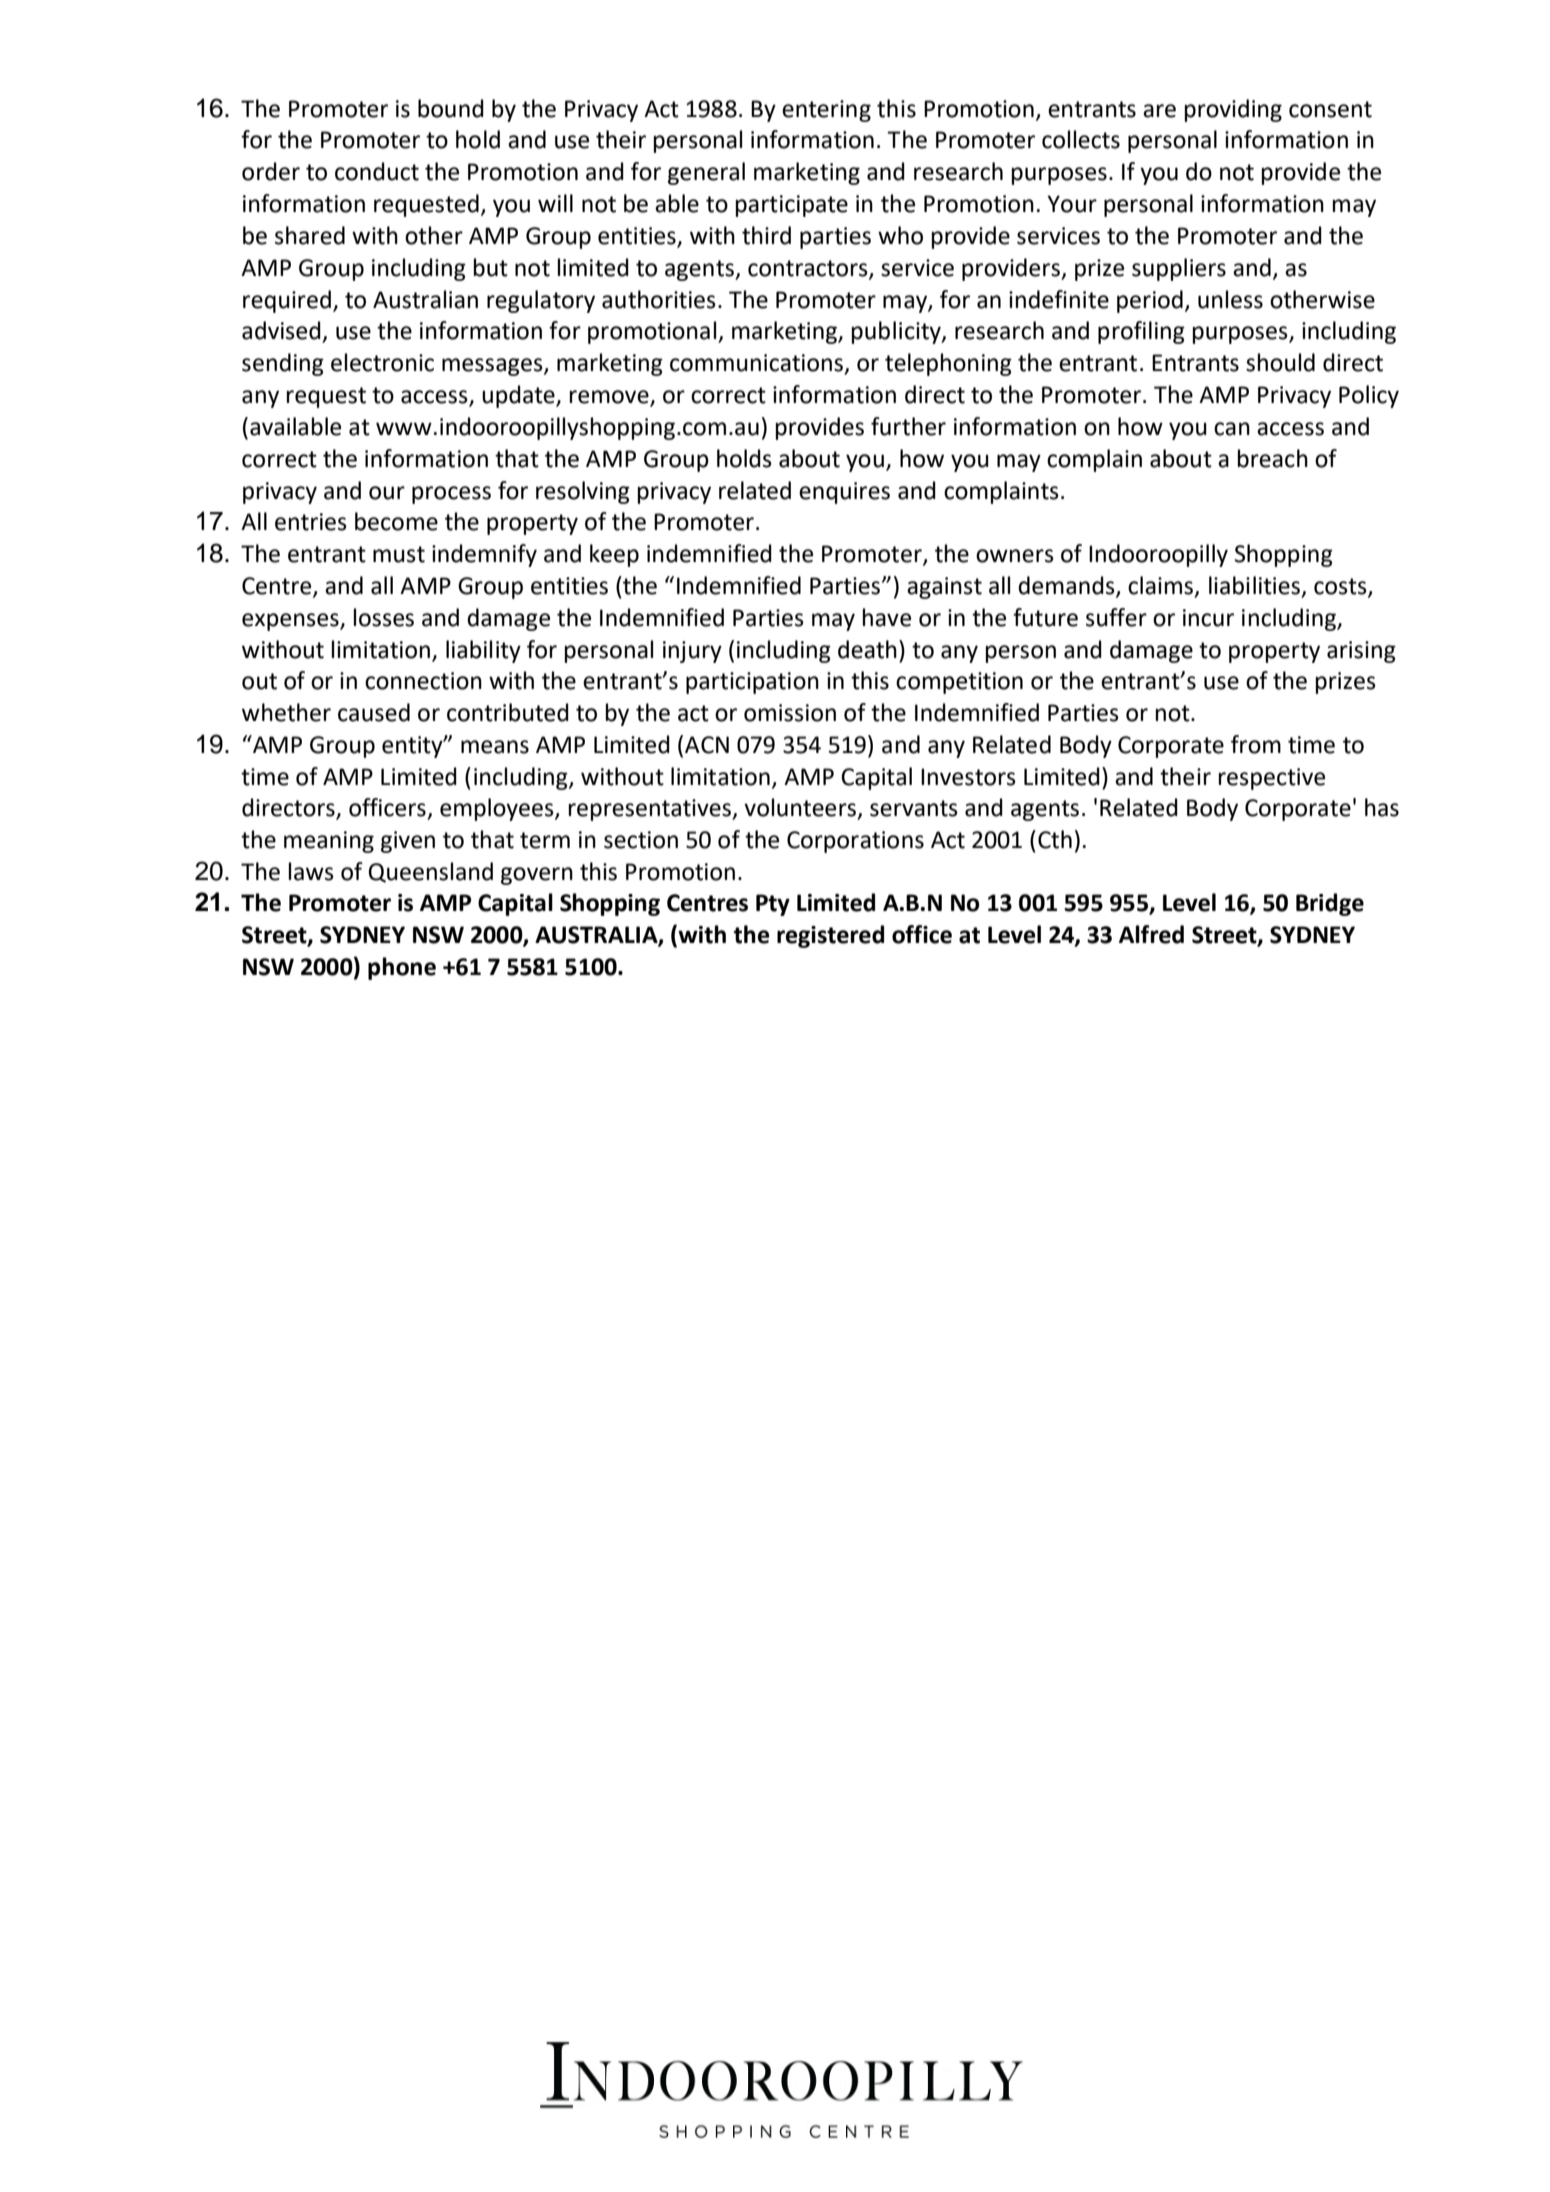 The width and height of the document is (1550, 2192). What do you see at coordinates (1256, 744) in the document?
I see `from` at bounding box center [1256, 744].
